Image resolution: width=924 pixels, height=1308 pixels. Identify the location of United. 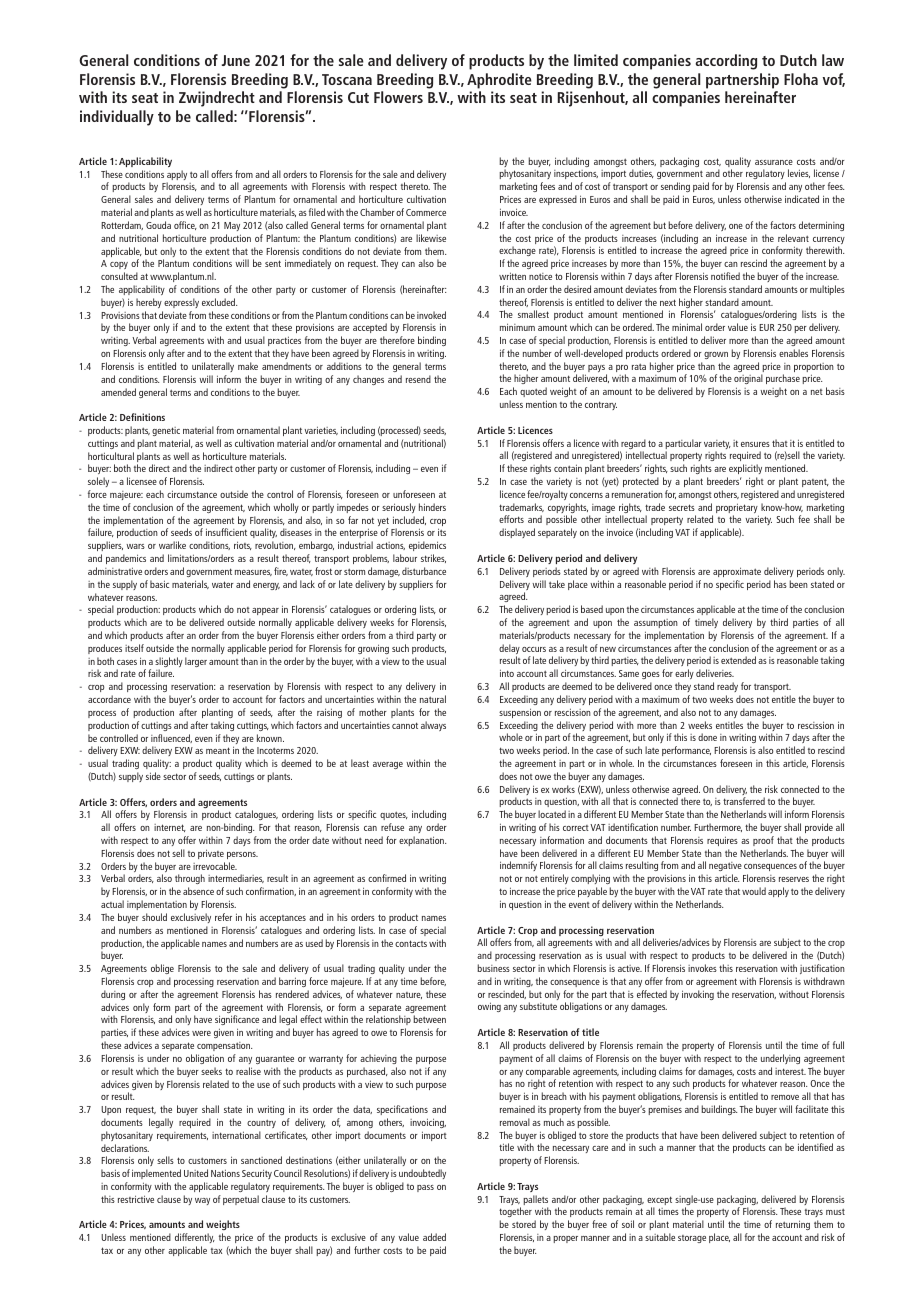
(196, 1173).
